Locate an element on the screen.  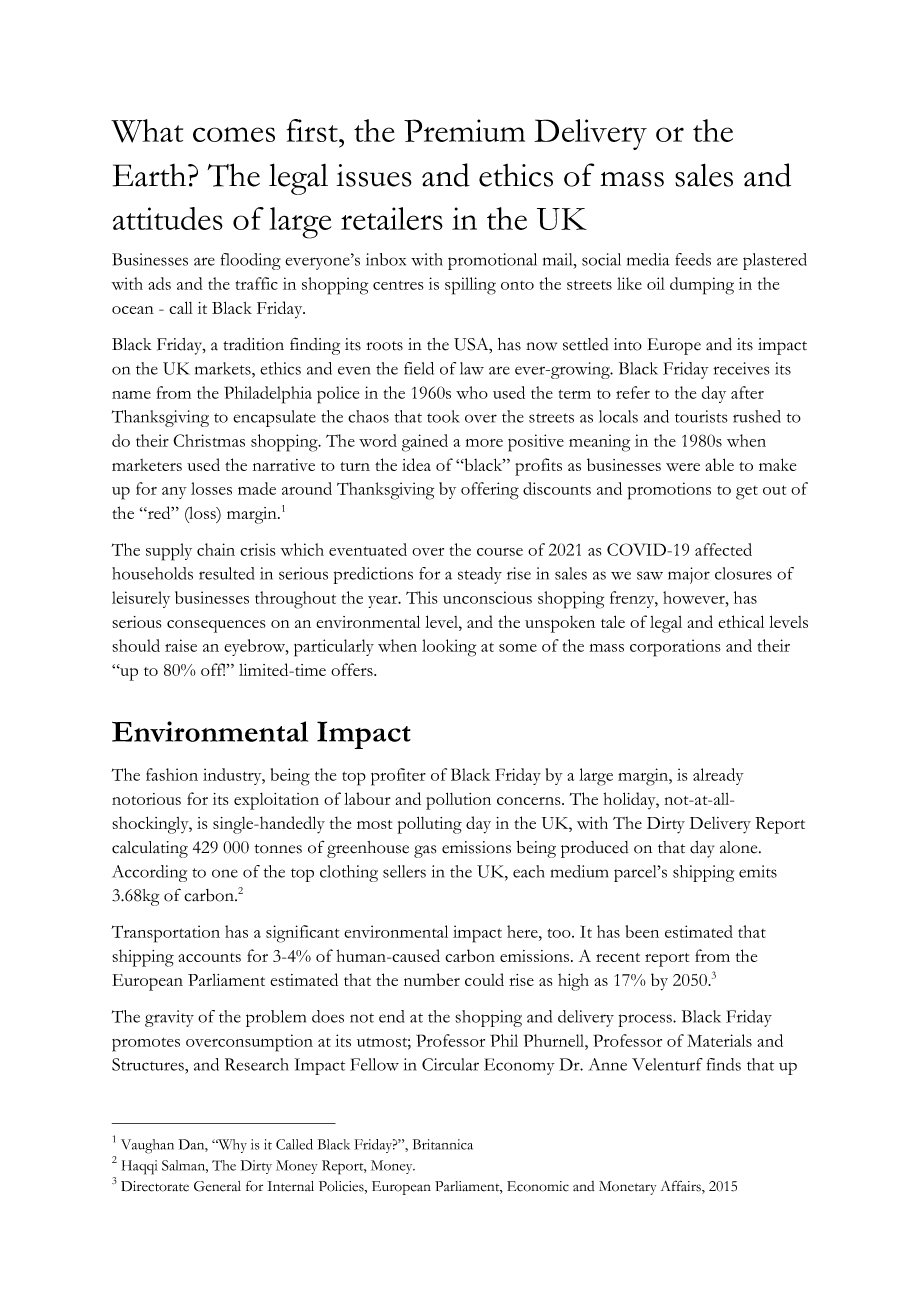
tourists is located at coordinates (701, 416).
